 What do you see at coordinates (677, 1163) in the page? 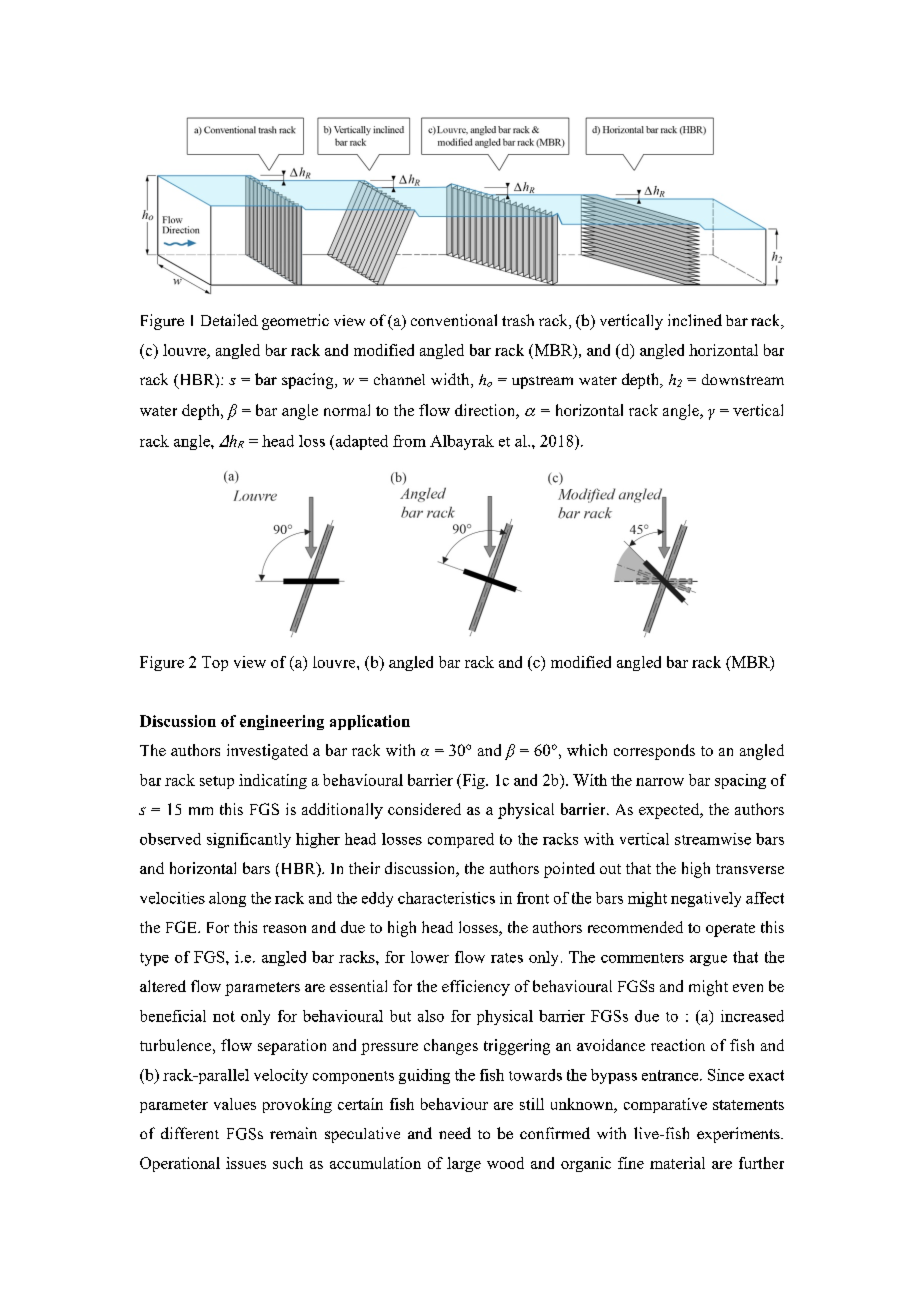
I see `material` at bounding box center [677, 1163].
